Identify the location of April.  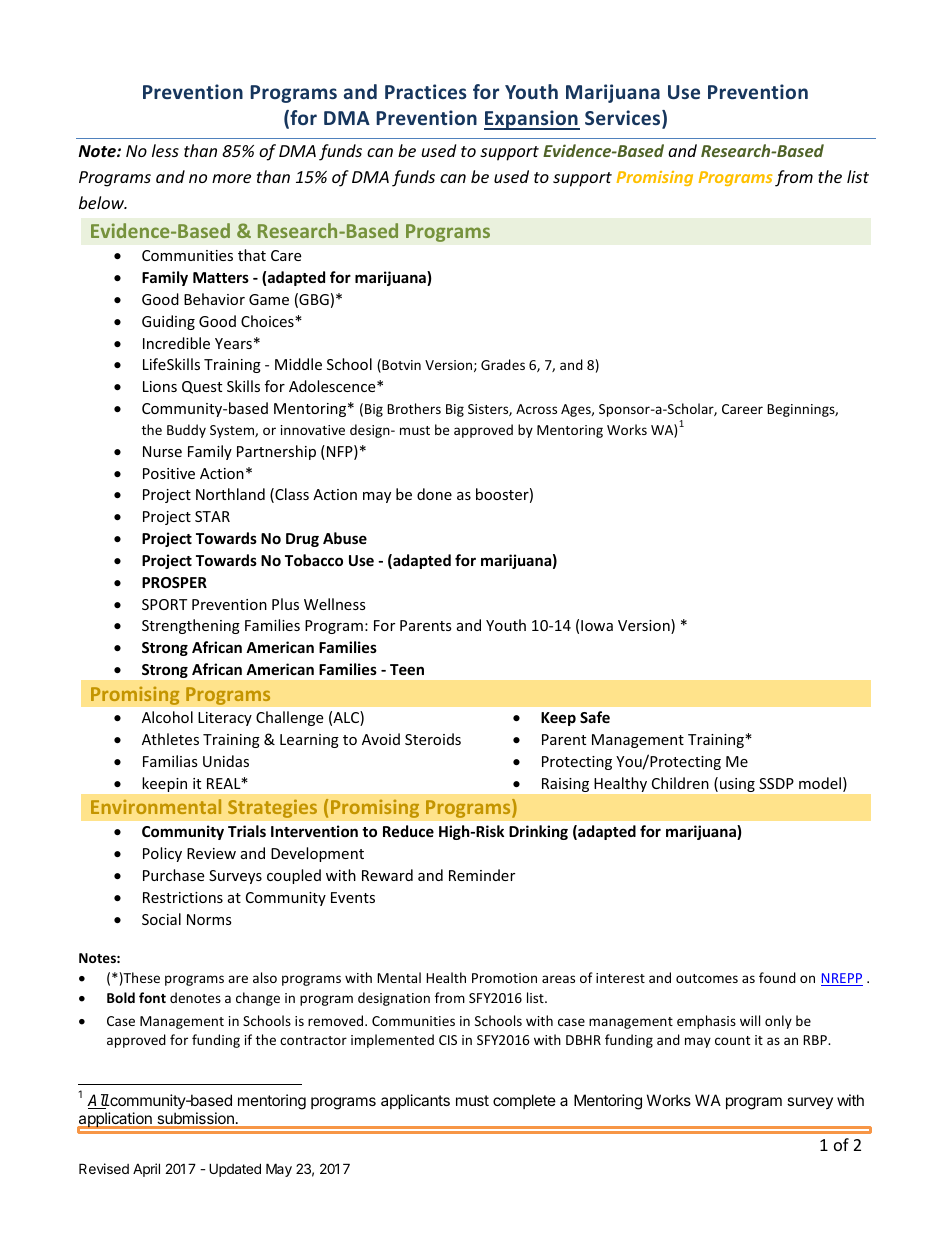
(146, 1170).
